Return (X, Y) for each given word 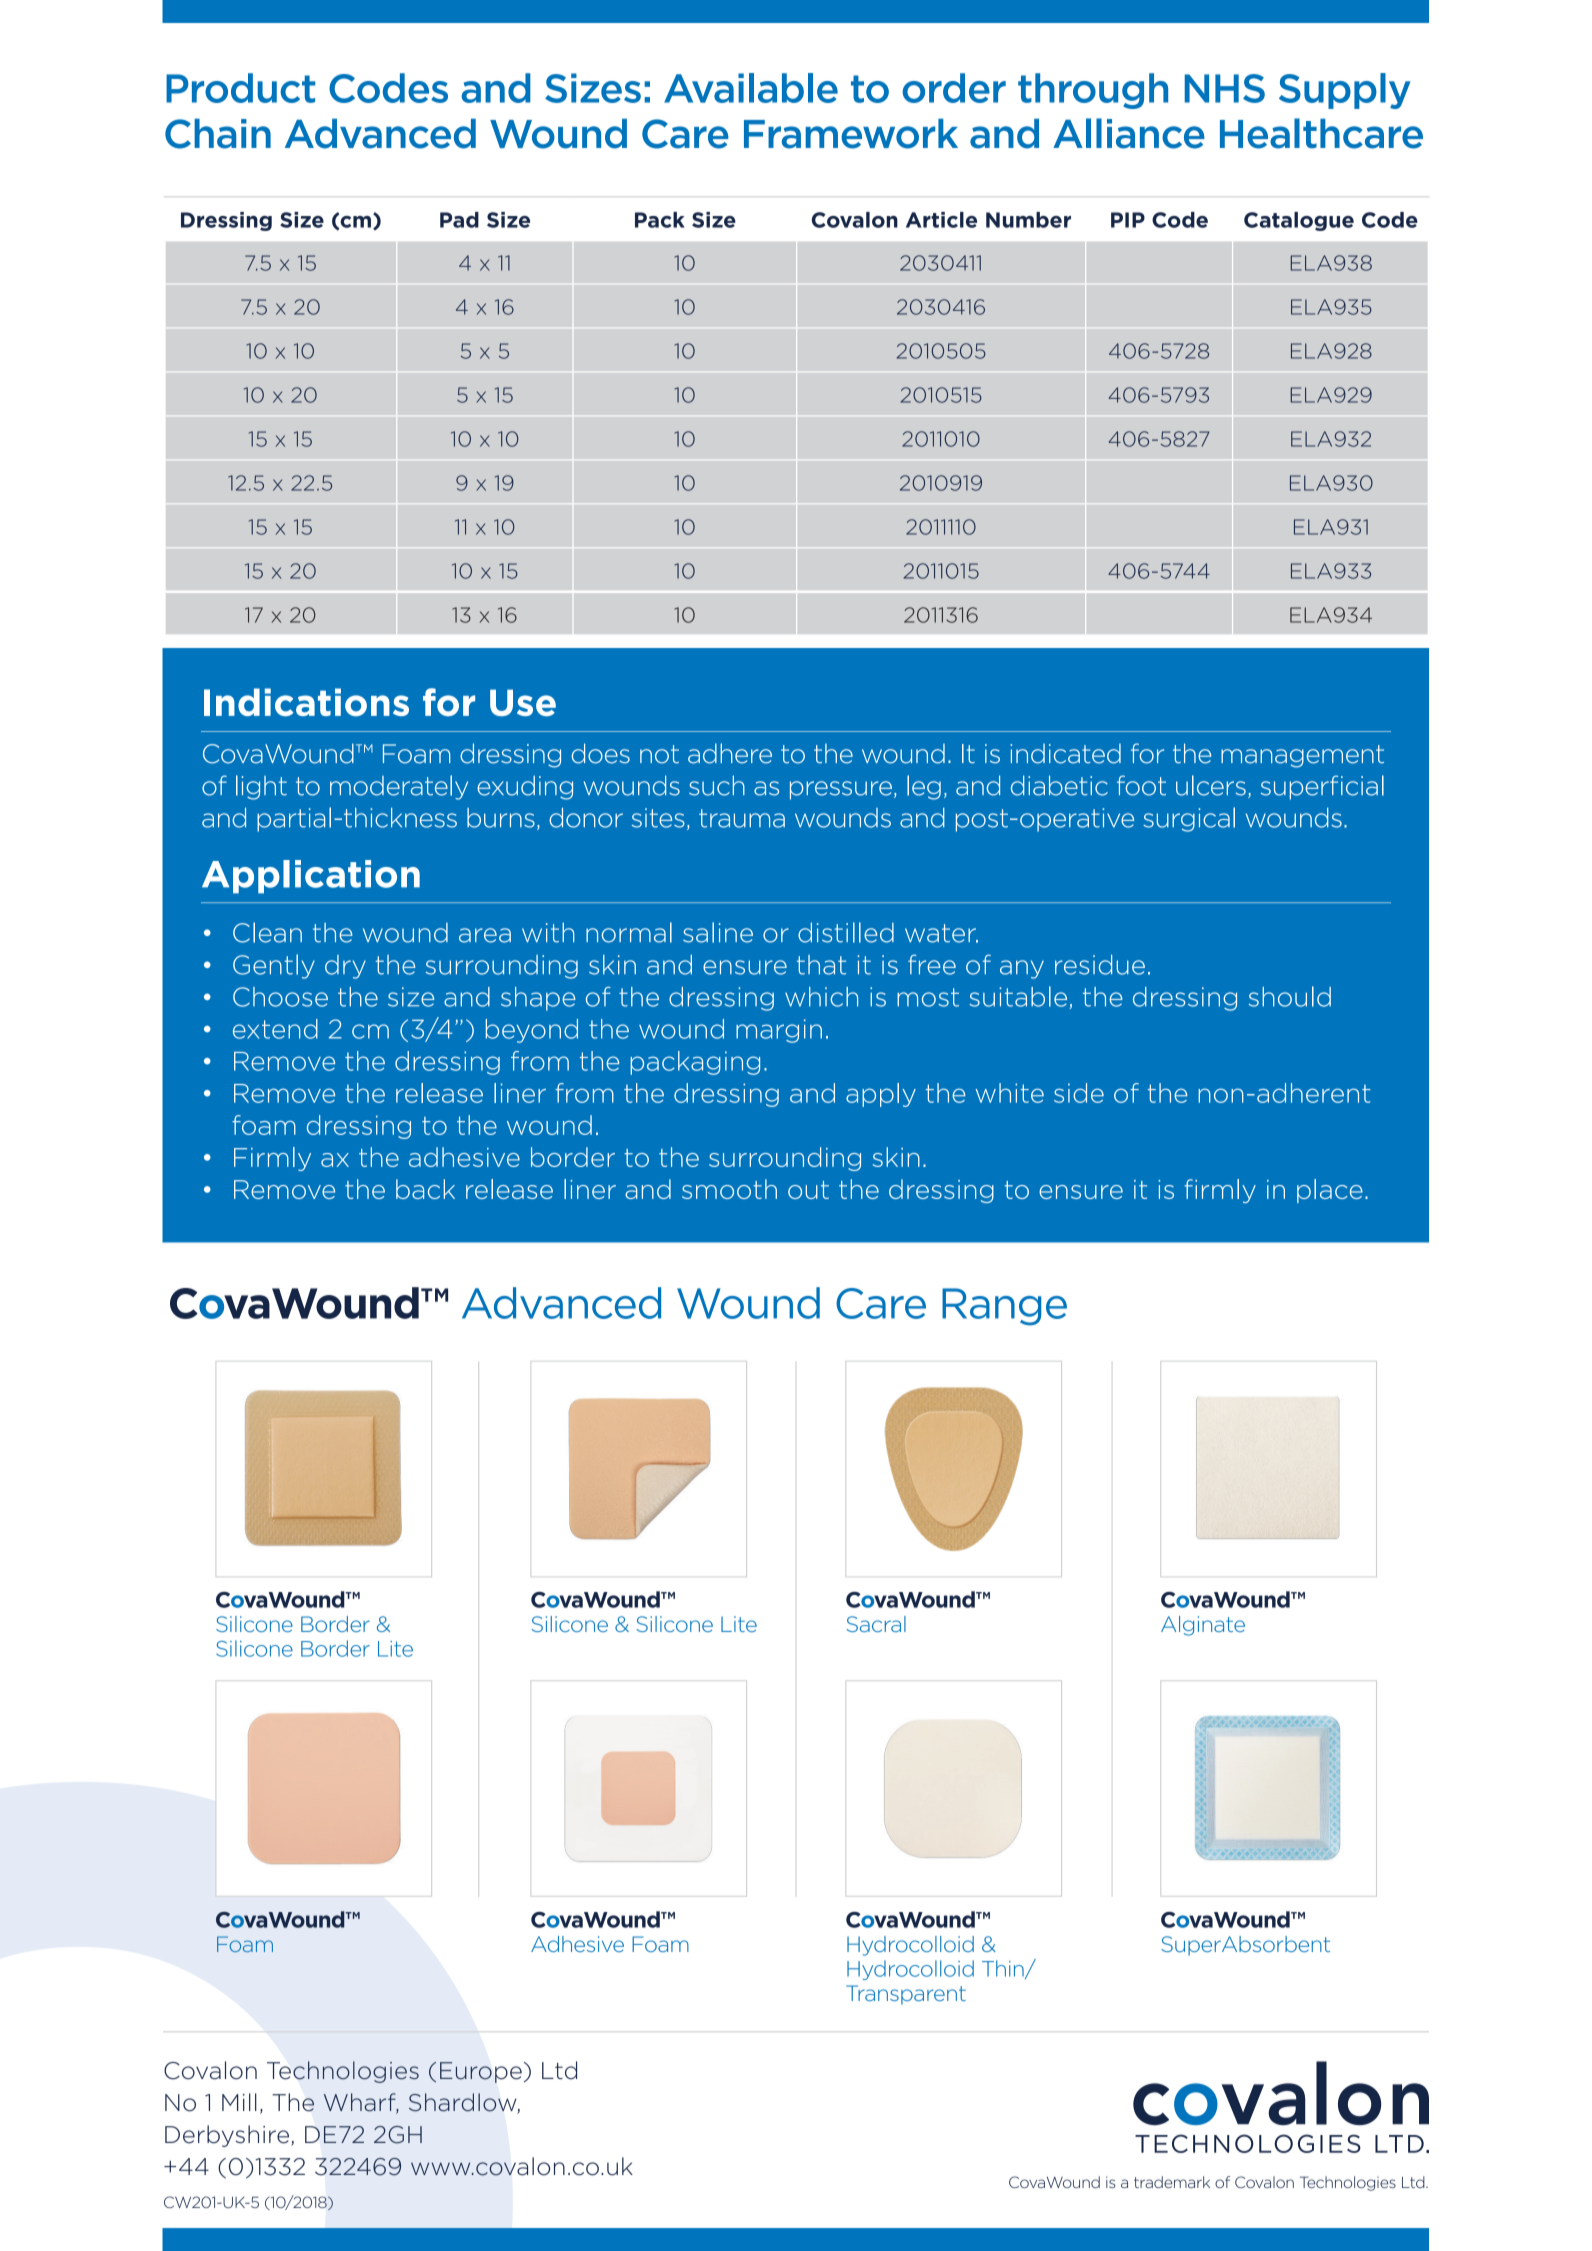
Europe (481, 2072)
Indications (306, 702)
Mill (239, 2102)
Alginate (1203, 1626)
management (1302, 756)
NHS (1225, 88)
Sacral (876, 1624)
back (425, 1189)
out (808, 1190)
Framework (851, 134)
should (1289, 996)
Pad (459, 220)
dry (345, 967)
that (821, 965)
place (1330, 1191)
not (659, 754)
